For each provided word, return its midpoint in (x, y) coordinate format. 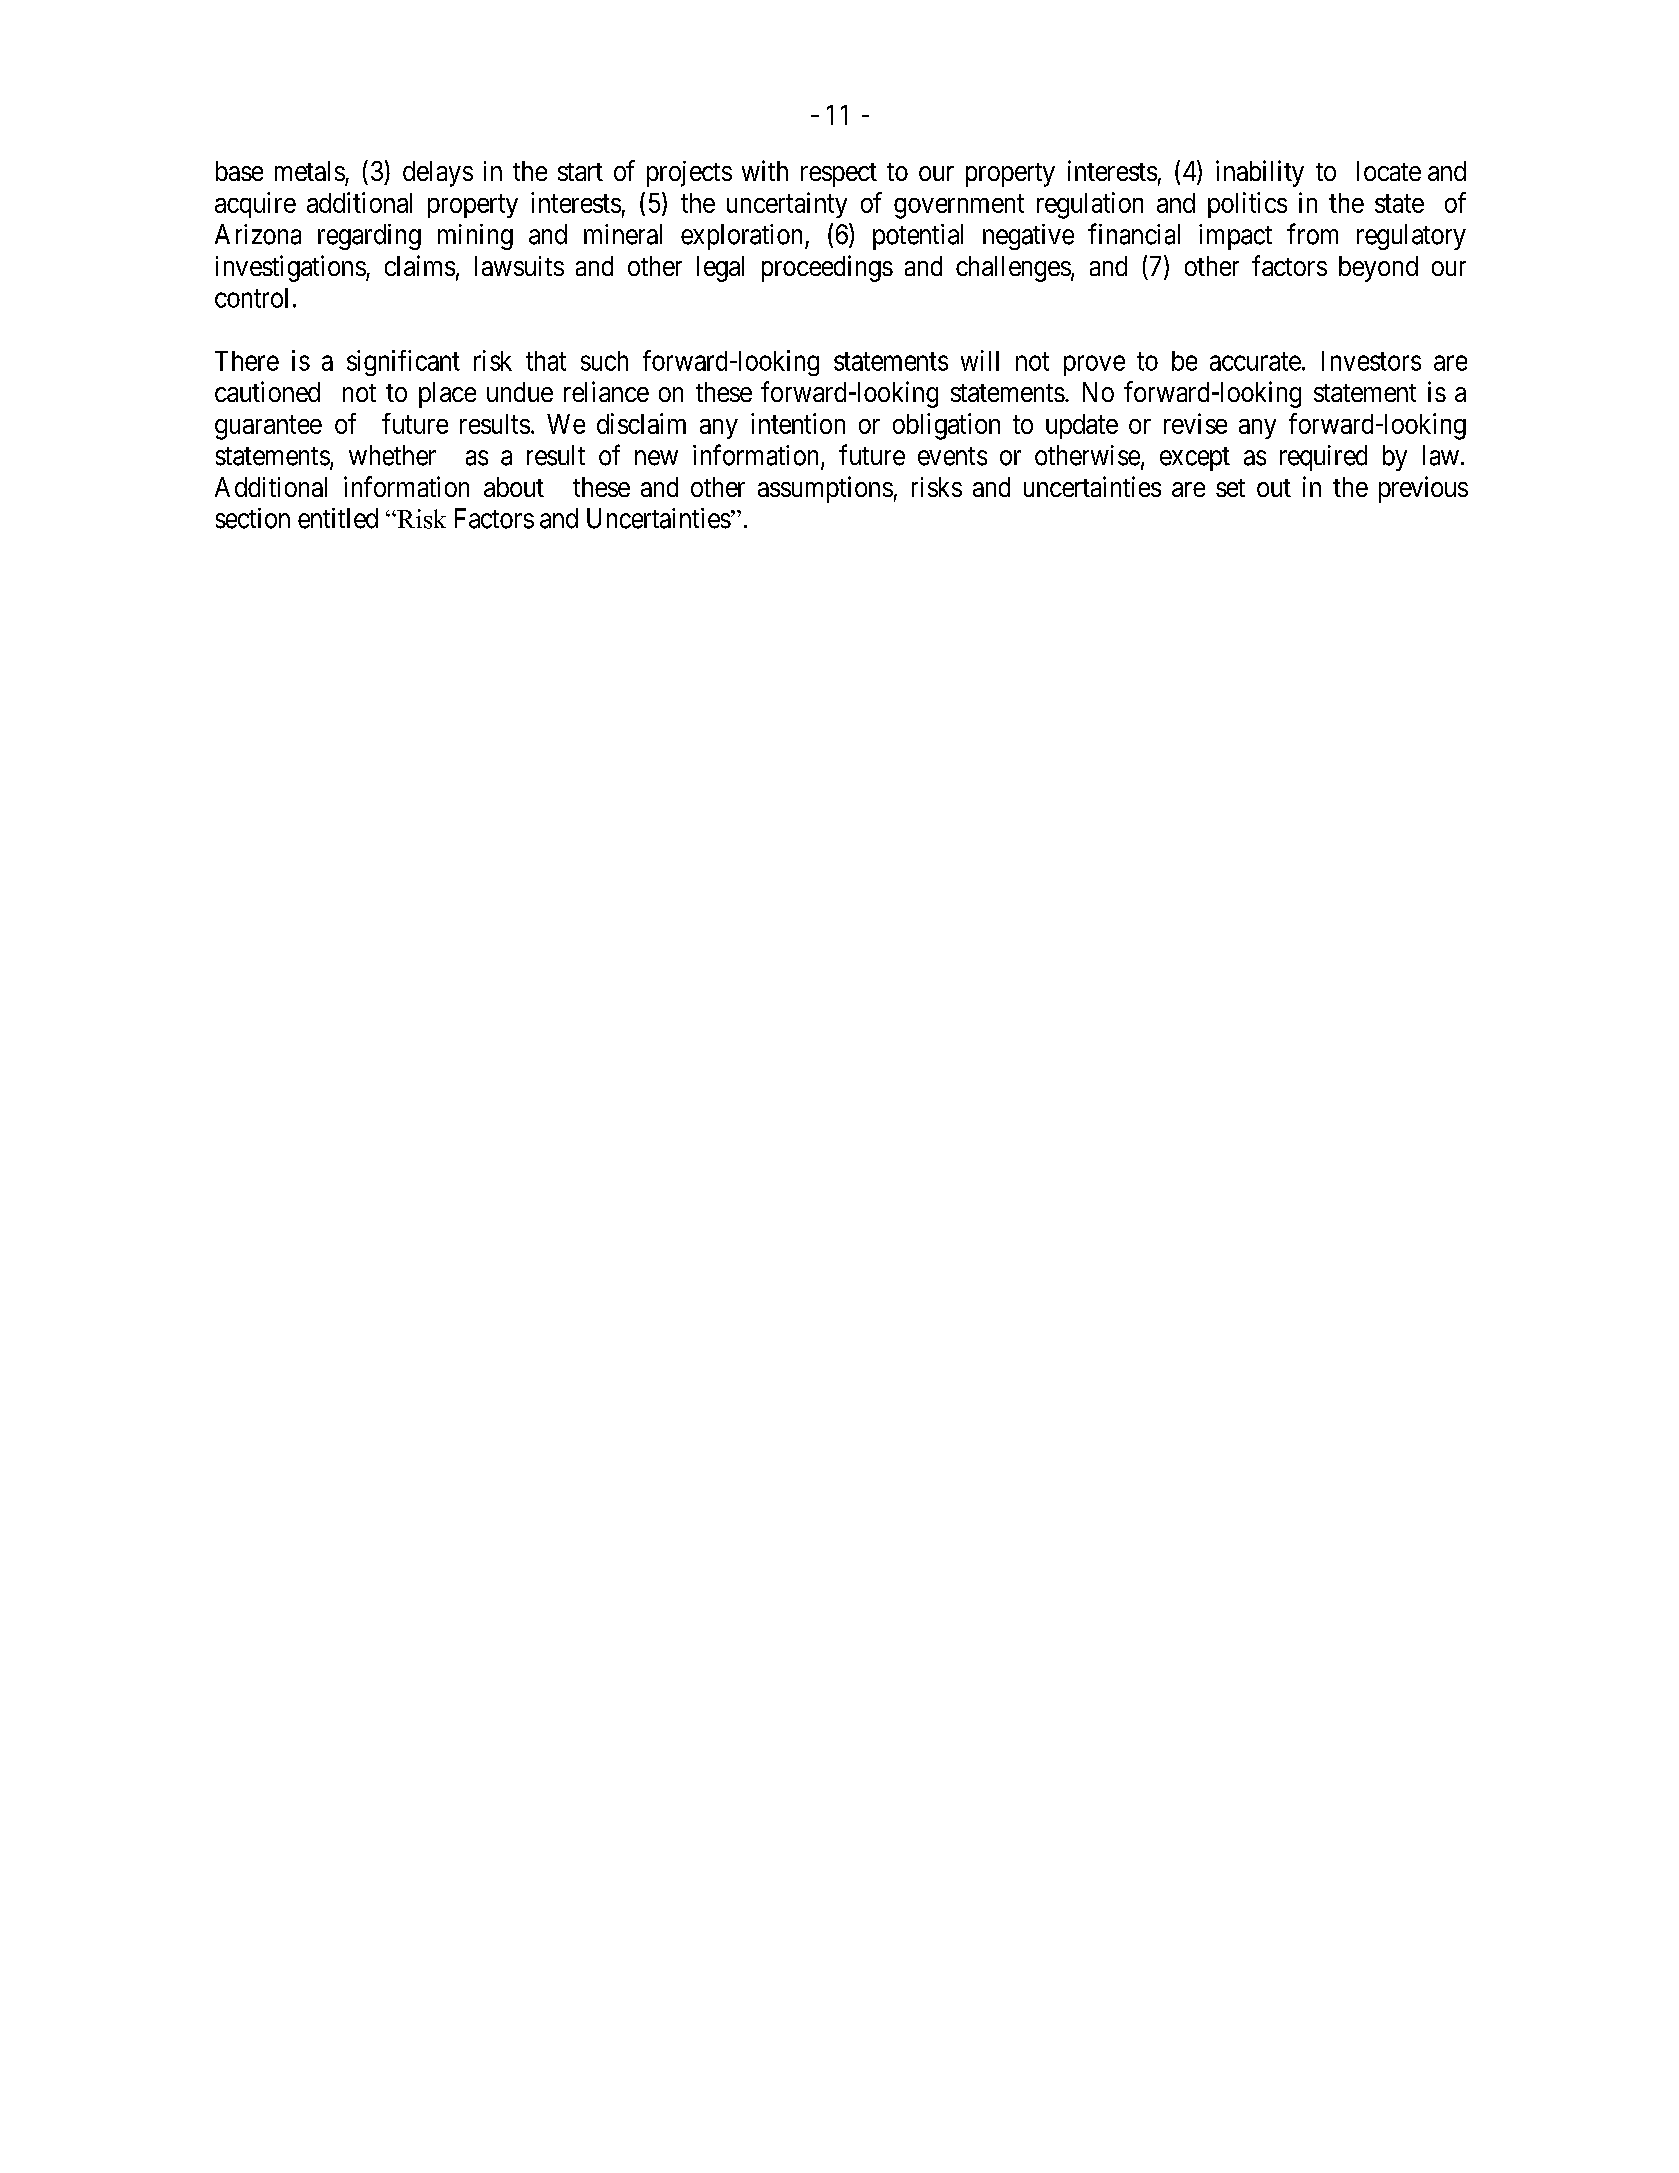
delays (438, 174)
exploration (743, 237)
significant (403, 363)
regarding (369, 237)
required (1323, 458)
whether (392, 455)
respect (839, 175)
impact (1235, 237)
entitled (338, 518)
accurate (1255, 361)
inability (1260, 173)
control (251, 298)
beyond (1378, 269)
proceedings (827, 268)
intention (798, 423)
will (980, 360)
